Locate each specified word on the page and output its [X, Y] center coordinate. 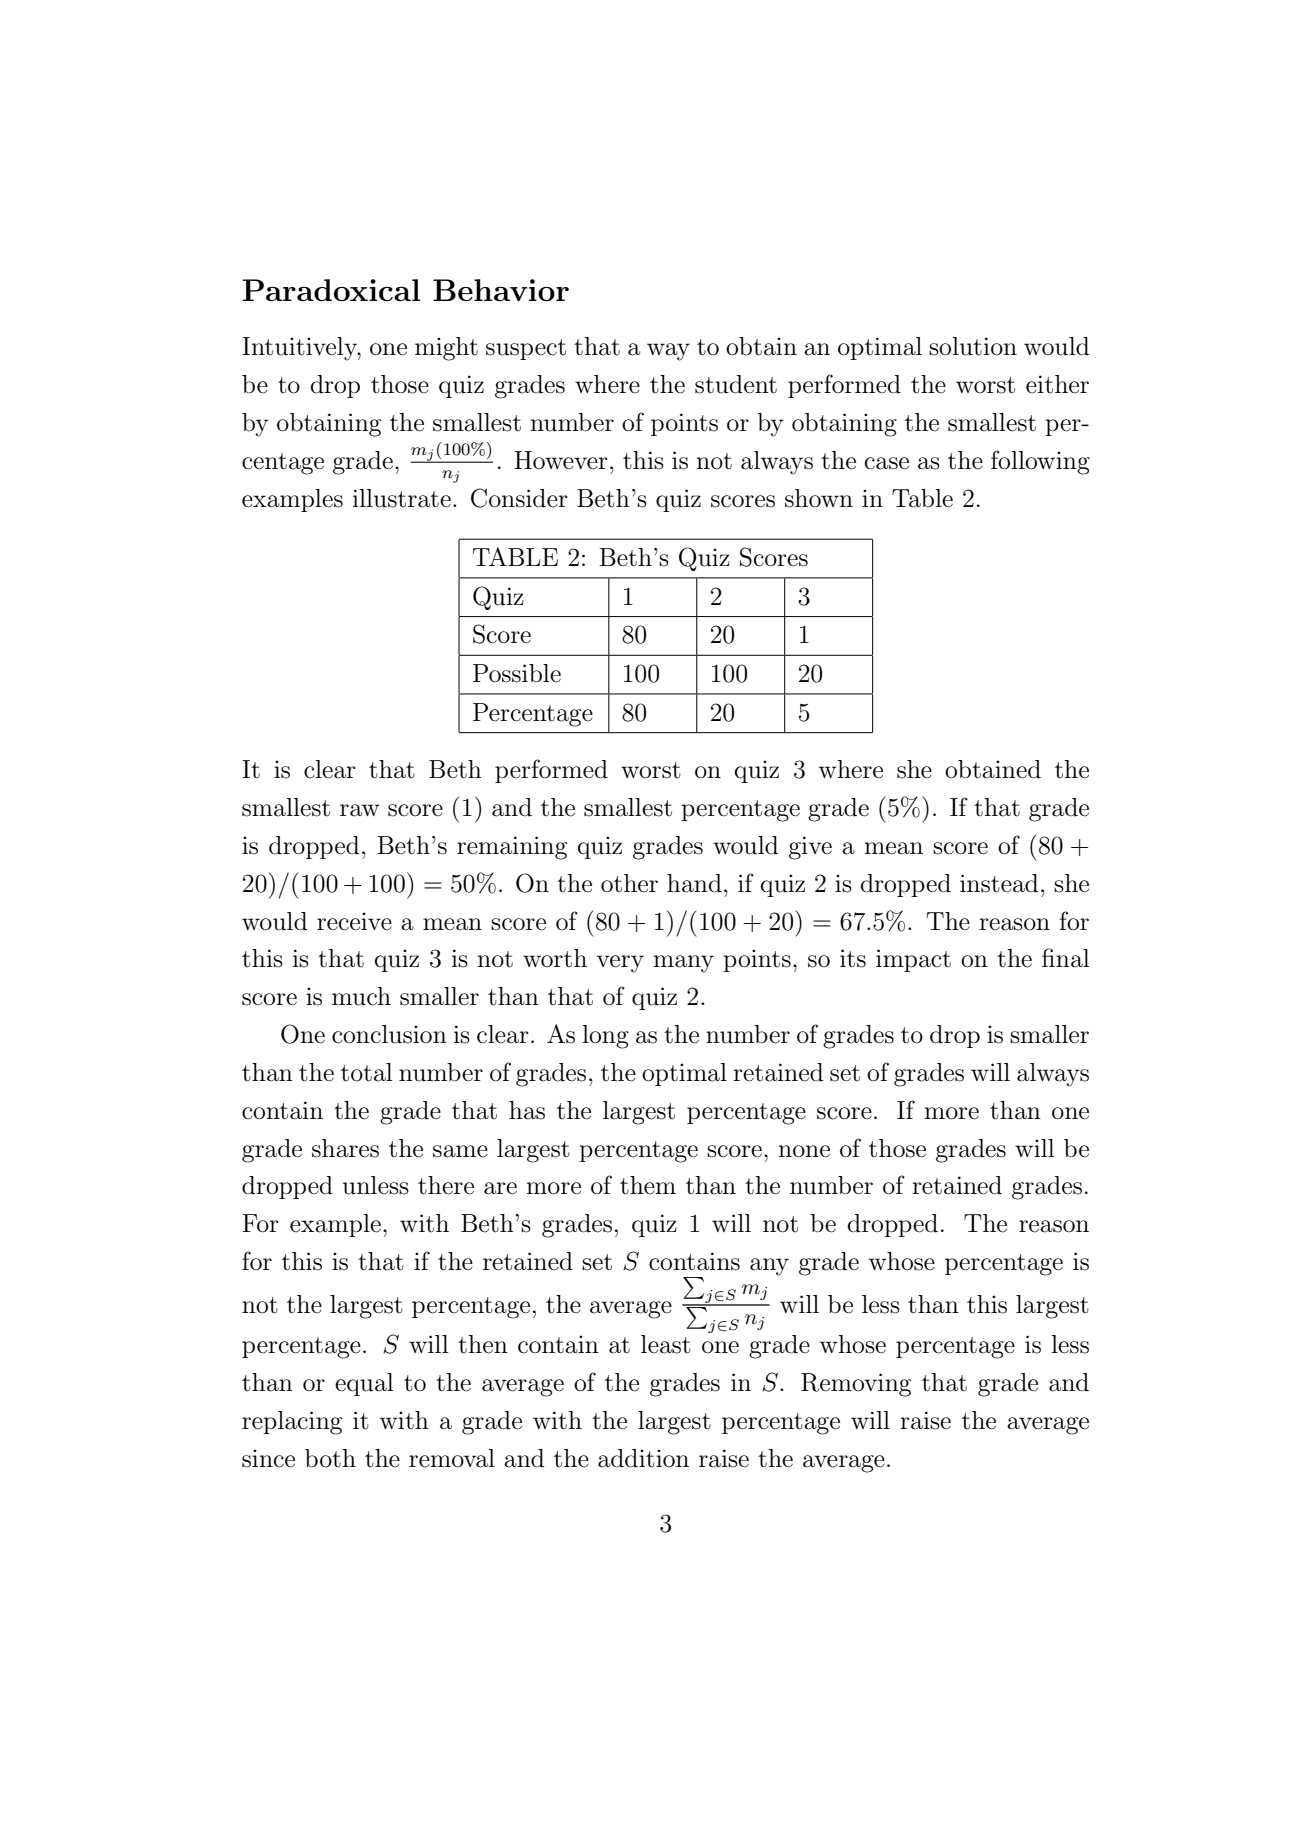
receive [354, 921]
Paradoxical [331, 290]
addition [643, 1458]
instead [999, 883]
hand [694, 883]
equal [364, 1384]
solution [973, 346]
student [736, 384]
